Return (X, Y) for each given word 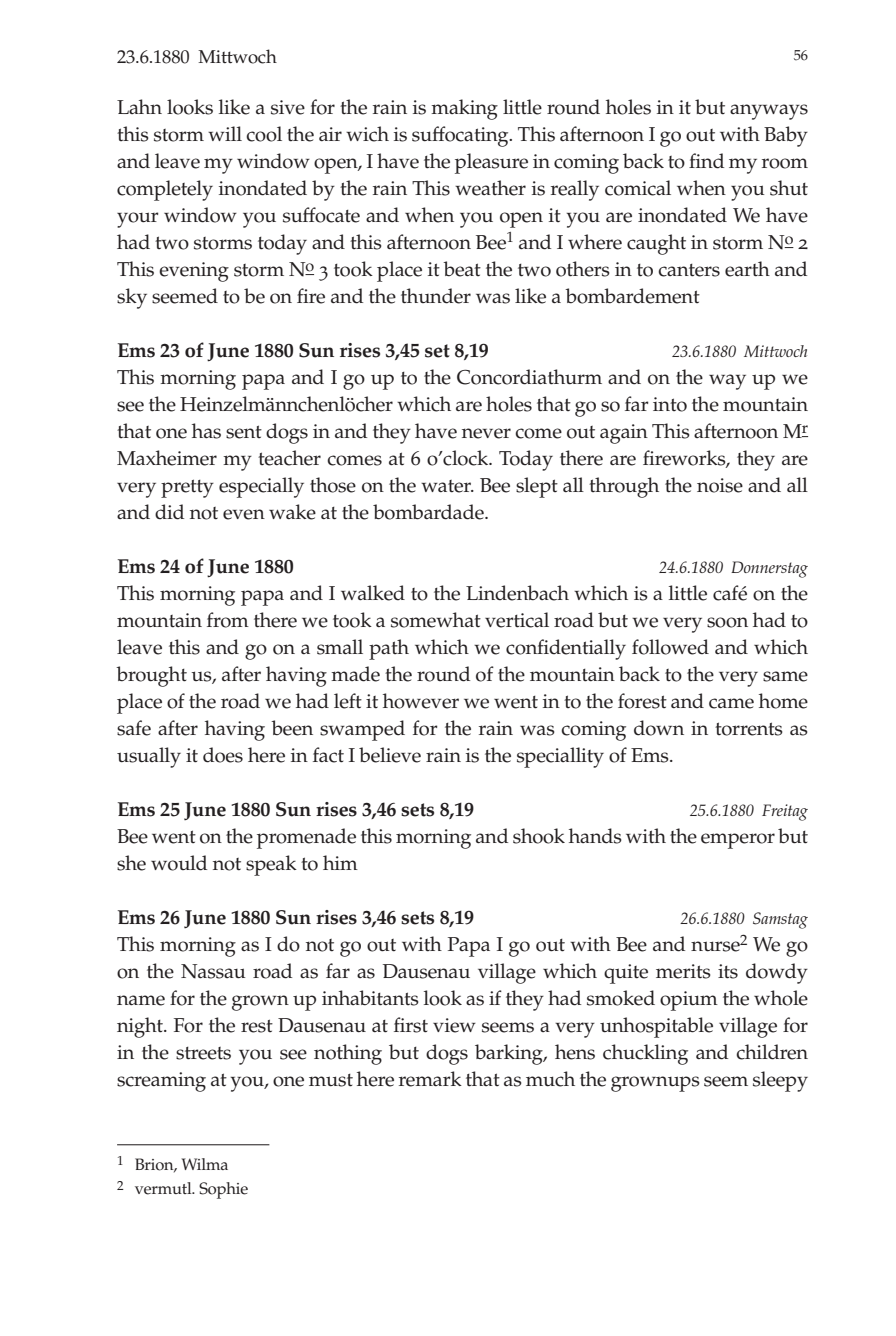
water (447, 486)
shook (539, 836)
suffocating (461, 136)
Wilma (205, 1164)
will (225, 133)
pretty (187, 488)
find (706, 161)
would (179, 863)
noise (720, 485)
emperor (738, 841)
